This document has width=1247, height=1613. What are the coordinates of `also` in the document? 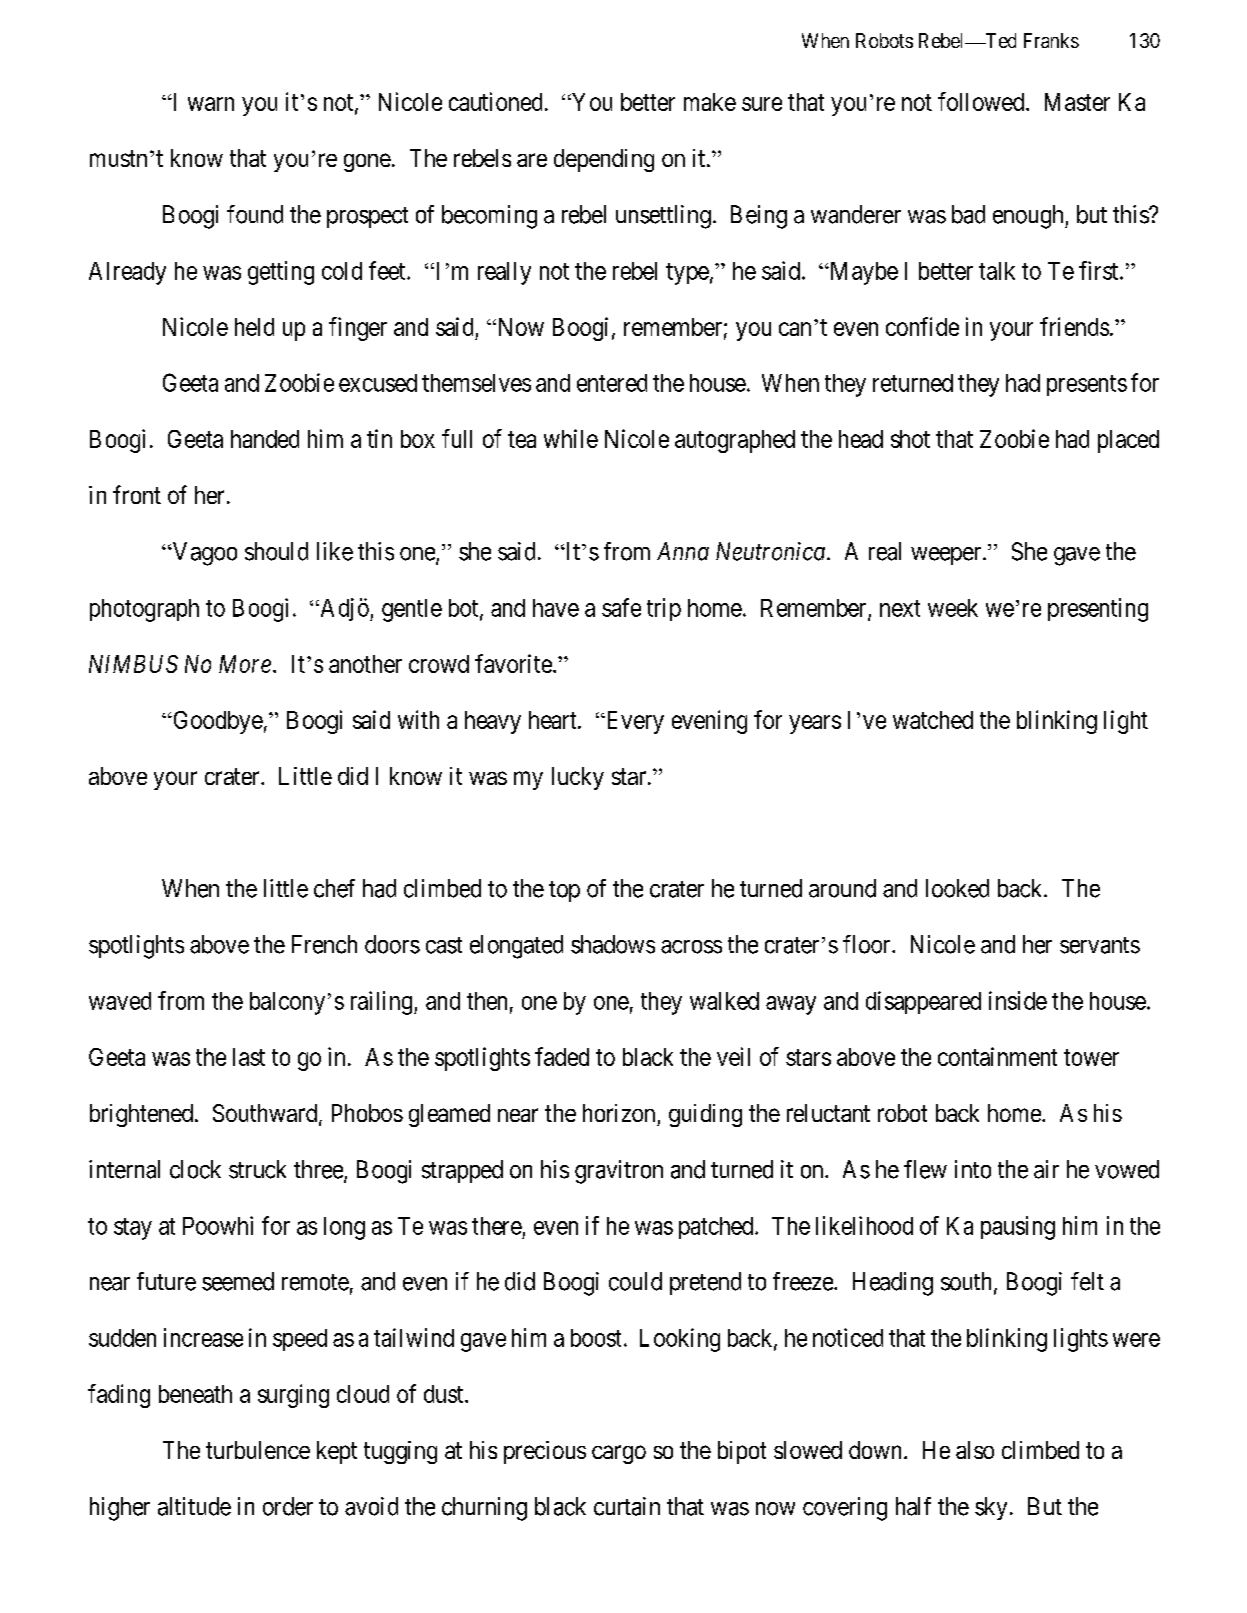 It's located at (975, 1450).
